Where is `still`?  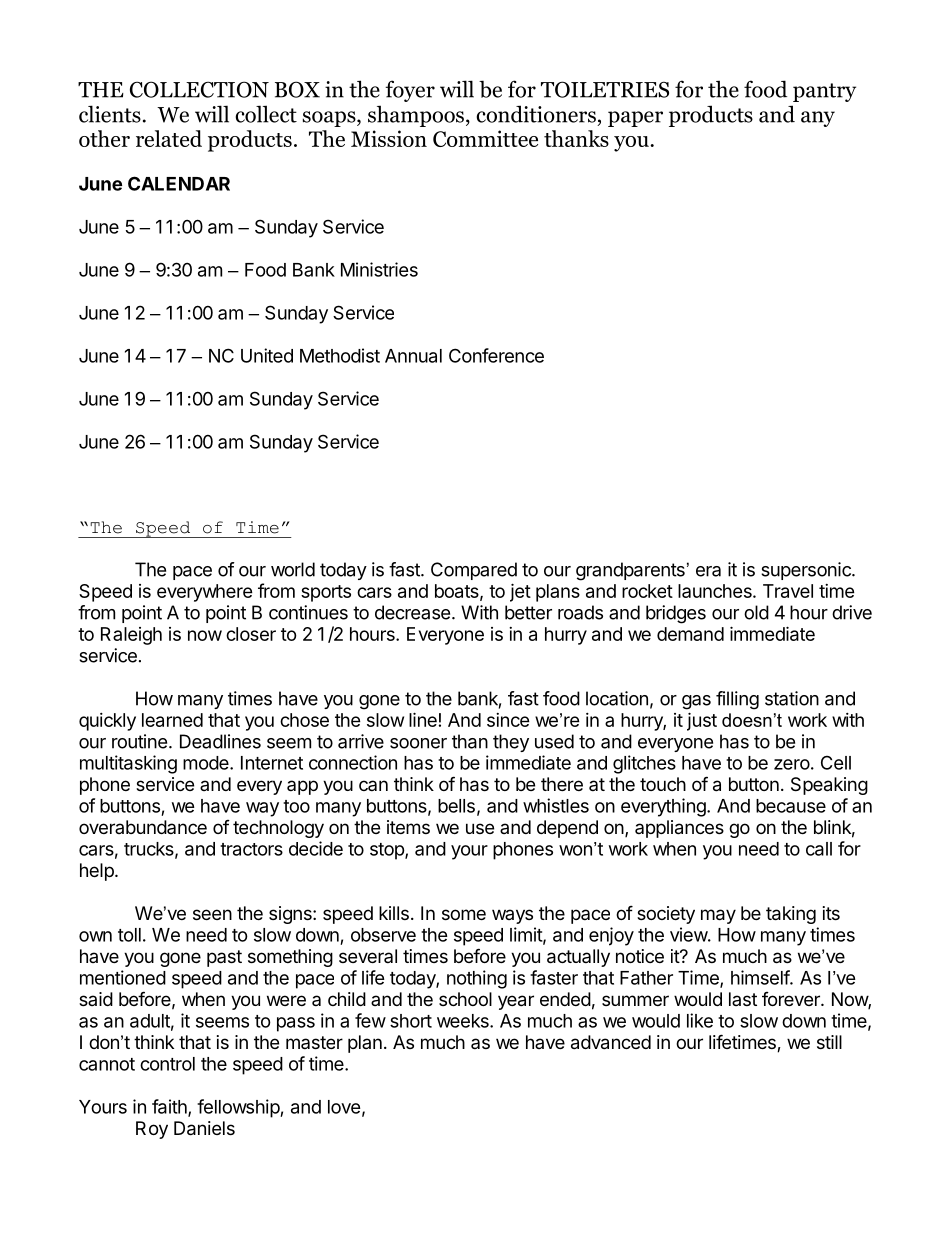 still is located at coordinates (829, 1042).
